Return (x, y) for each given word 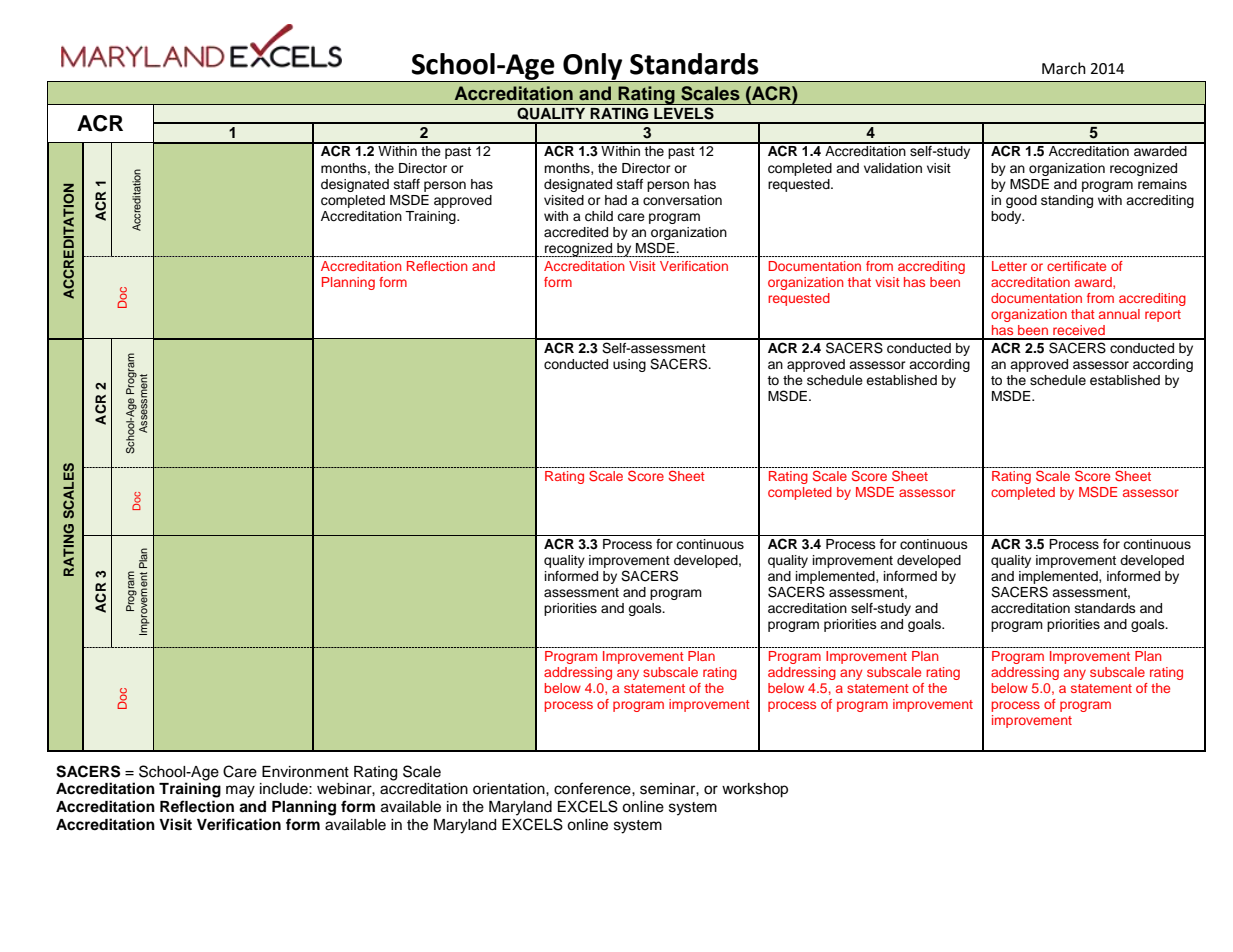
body (1007, 217)
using (629, 365)
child (599, 216)
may (240, 791)
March (1064, 68)
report (1163, 316)
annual (1119, 314)
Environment (305, 772)
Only (593, 67)
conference (593, 788)
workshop (755, 790)
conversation (682, 200)
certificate (1076, 266)
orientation (510, 789)
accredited (576, 232)
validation (893, 168)
